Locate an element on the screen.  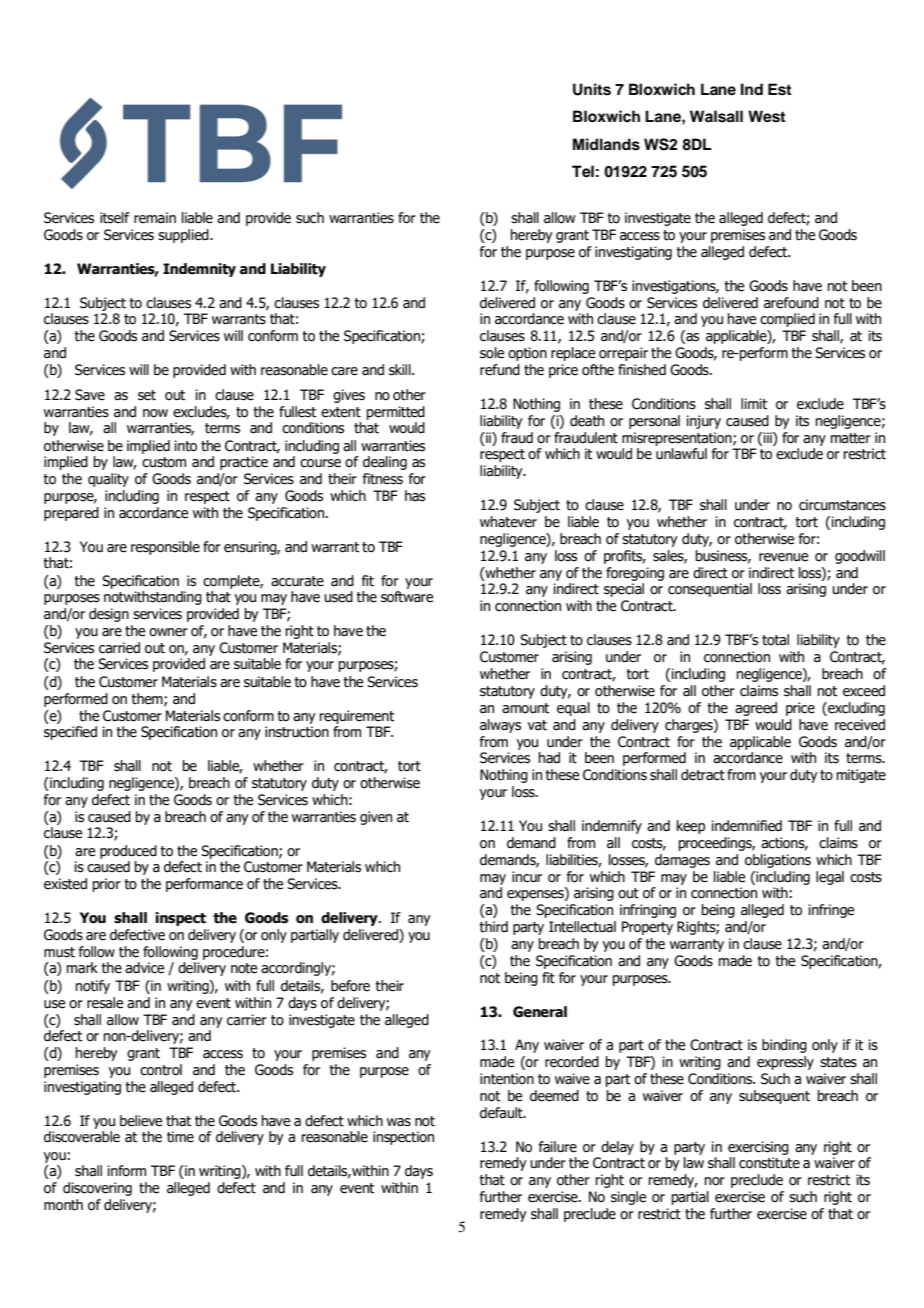
remain is located at coordinates (155, 218).
